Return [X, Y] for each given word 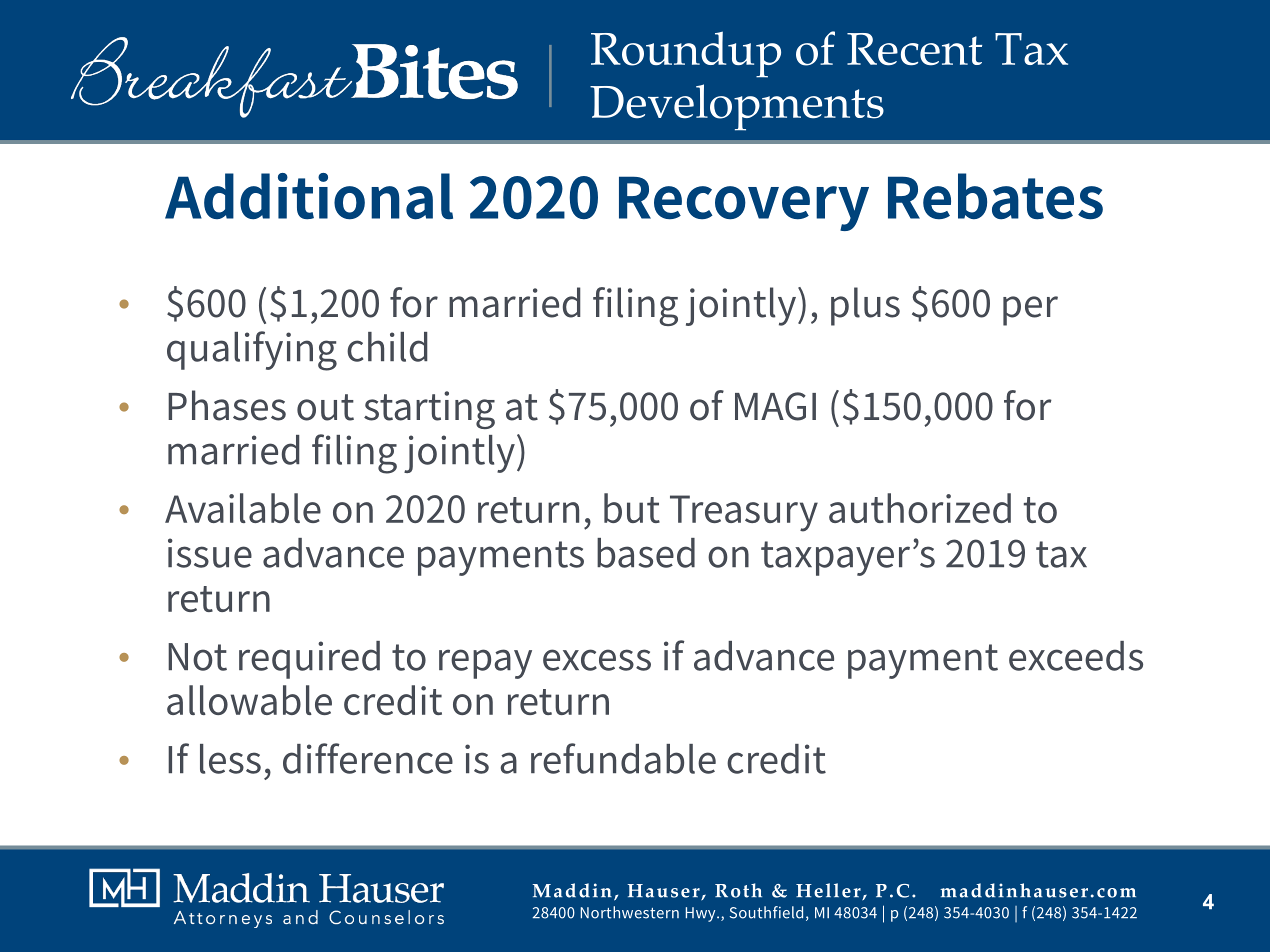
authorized [920, 508]
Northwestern [630, 912]
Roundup [686, 54]
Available [243, 508]
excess [597, 660]
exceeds [1076, 656]
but [632, 508]
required [309, 660]
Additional [309, 196]
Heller [829, 891]
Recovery [744, 203]
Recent [914, 49]
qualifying [252, 351]
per [1030, 311]
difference [368, 758]
